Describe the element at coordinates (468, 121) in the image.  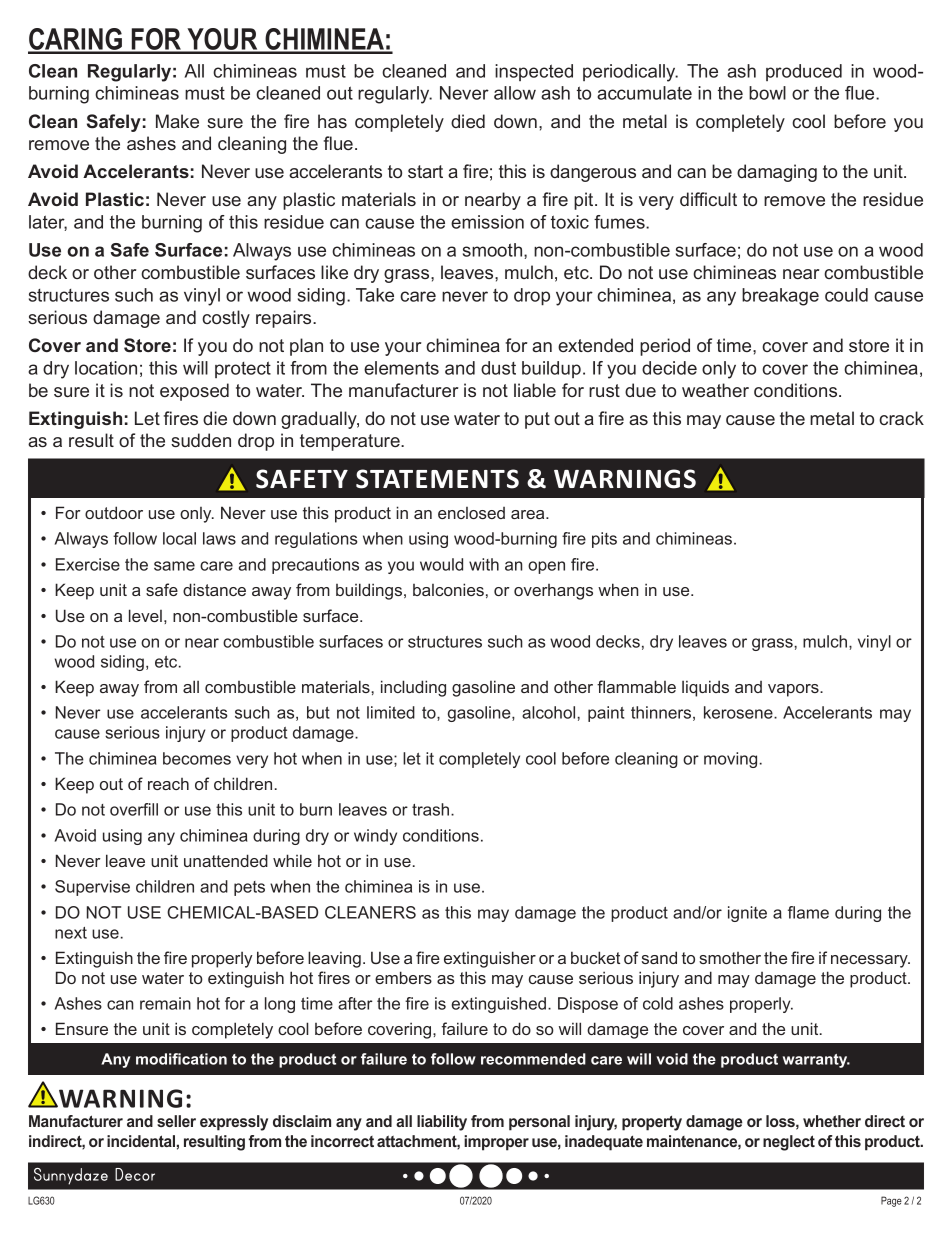
I see `died` at that location.
